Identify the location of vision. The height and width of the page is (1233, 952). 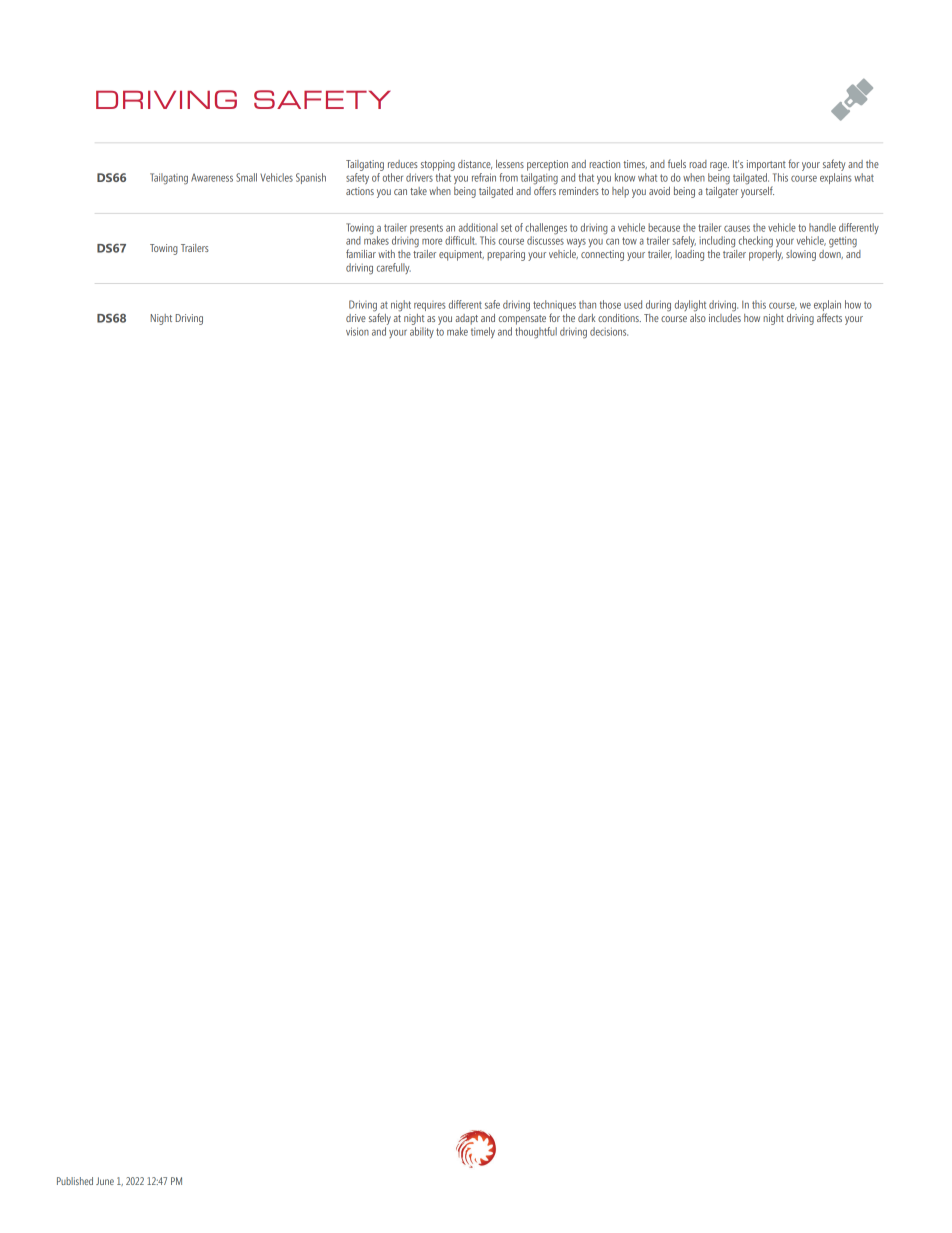
(357, 331).
